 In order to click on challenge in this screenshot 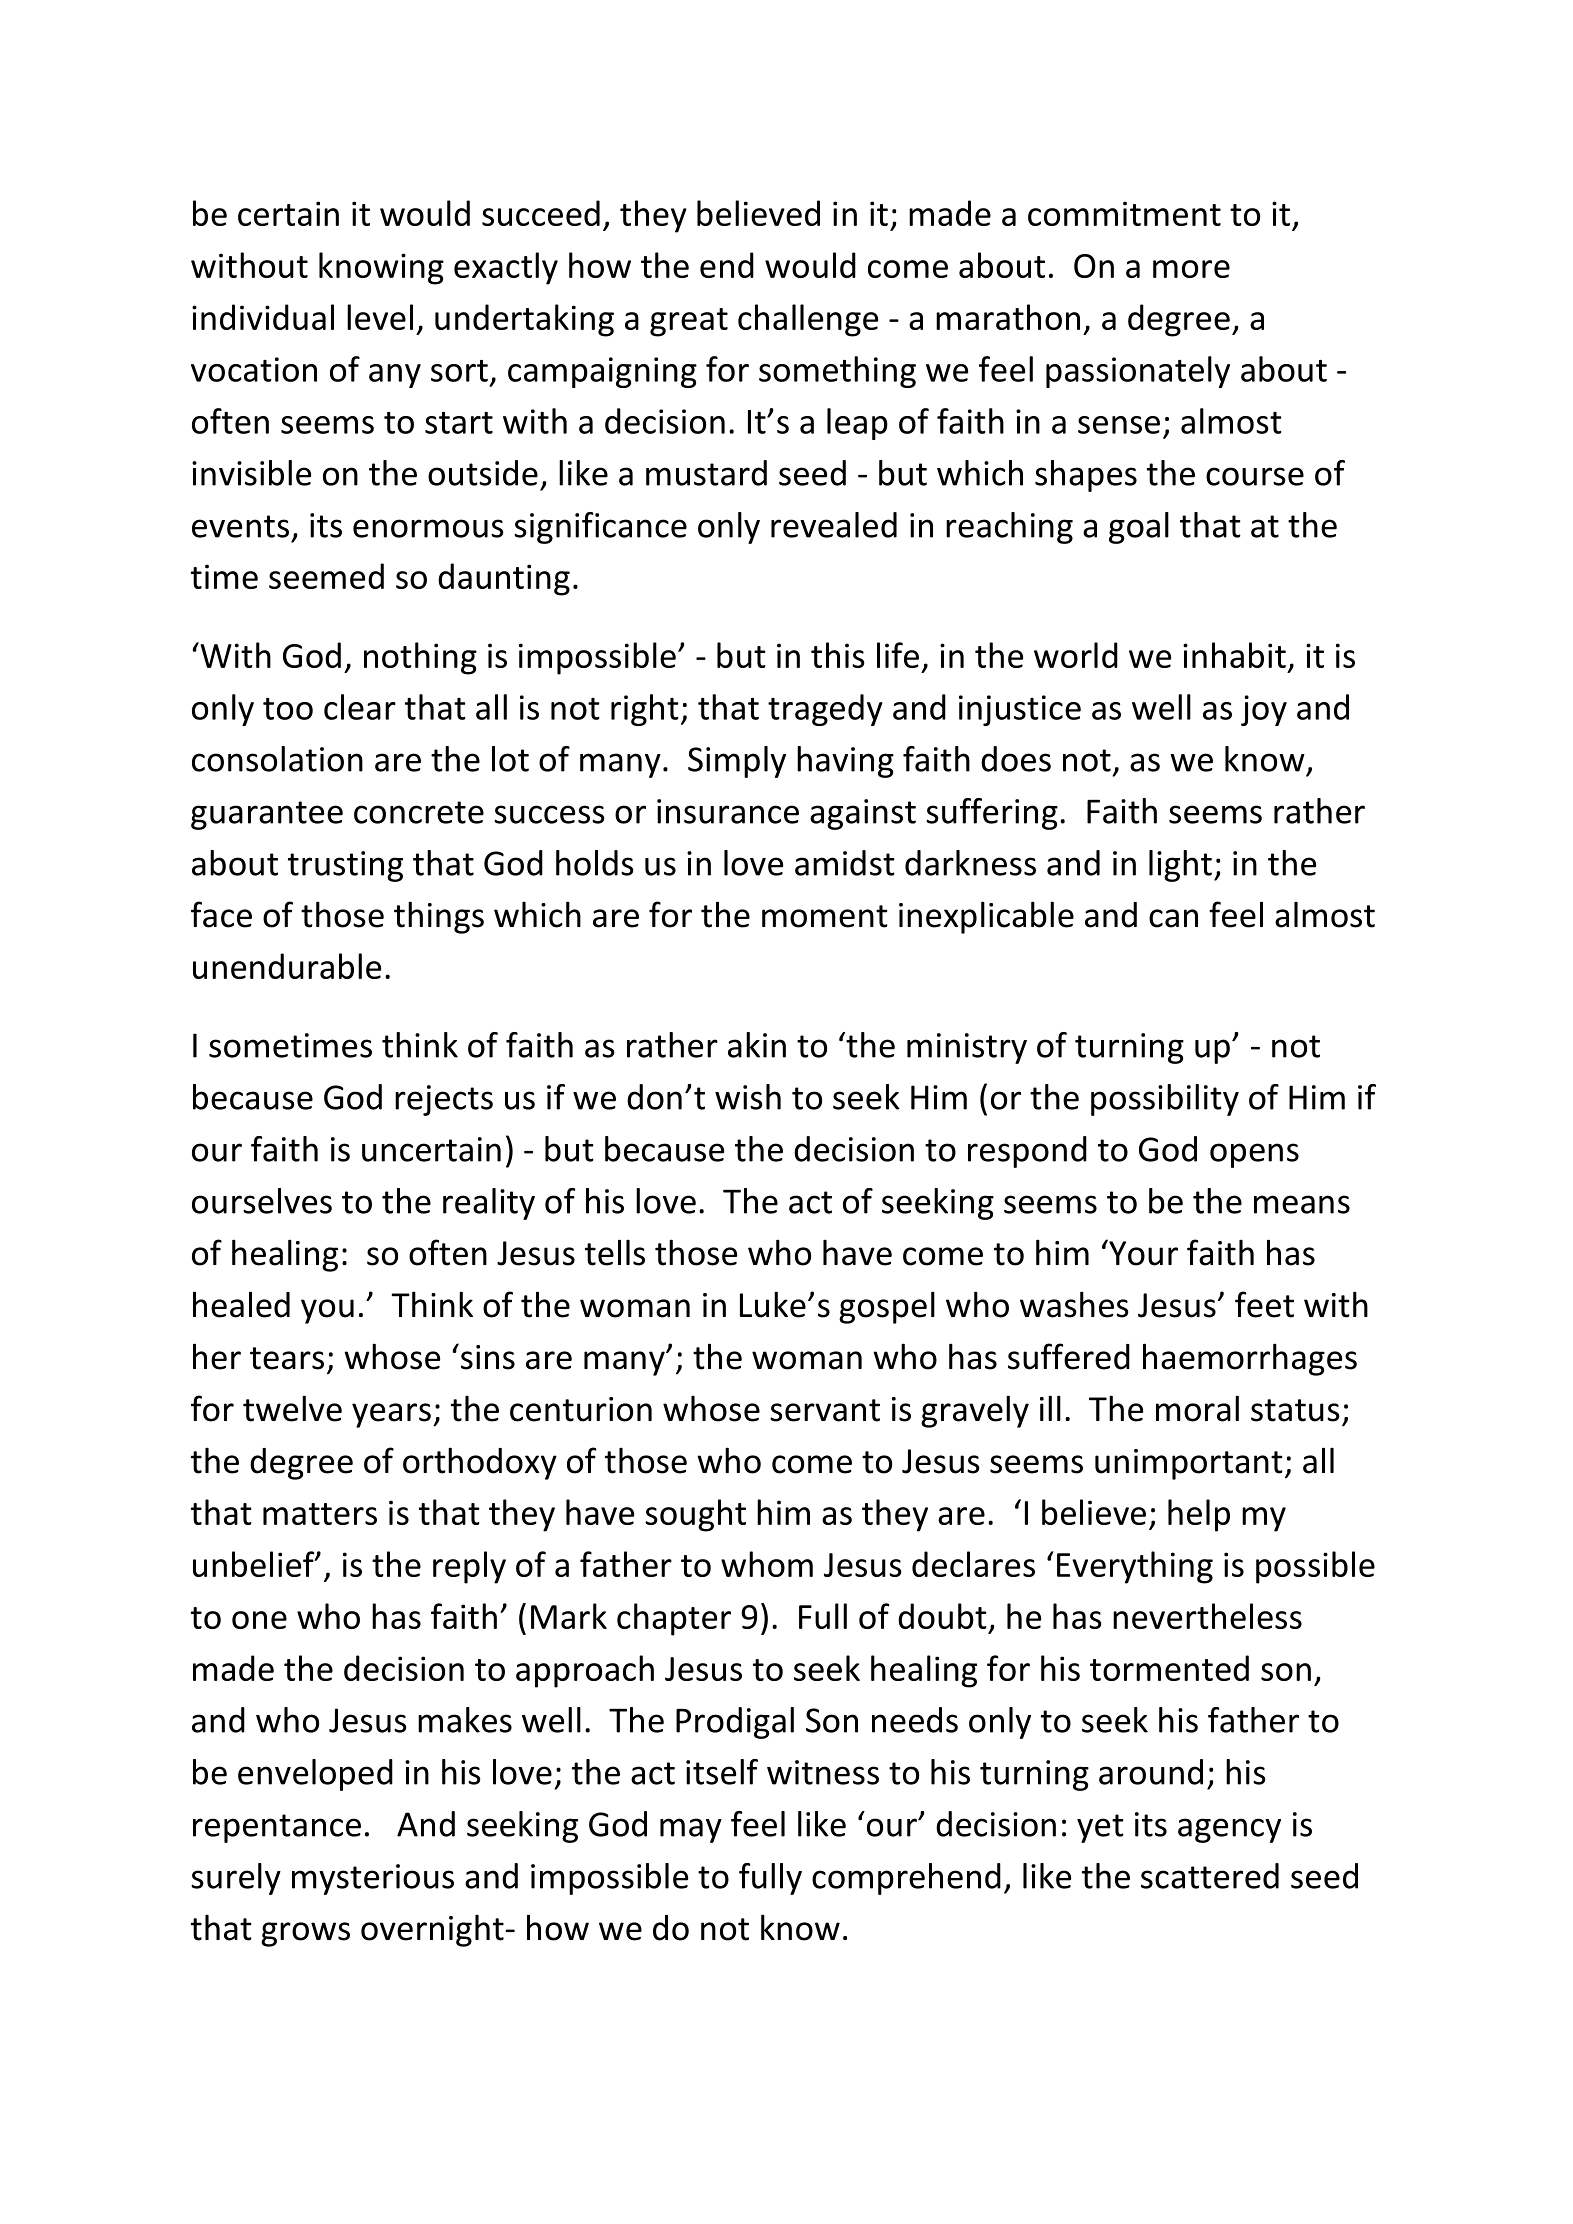, I will do `click(808, 320)`.
